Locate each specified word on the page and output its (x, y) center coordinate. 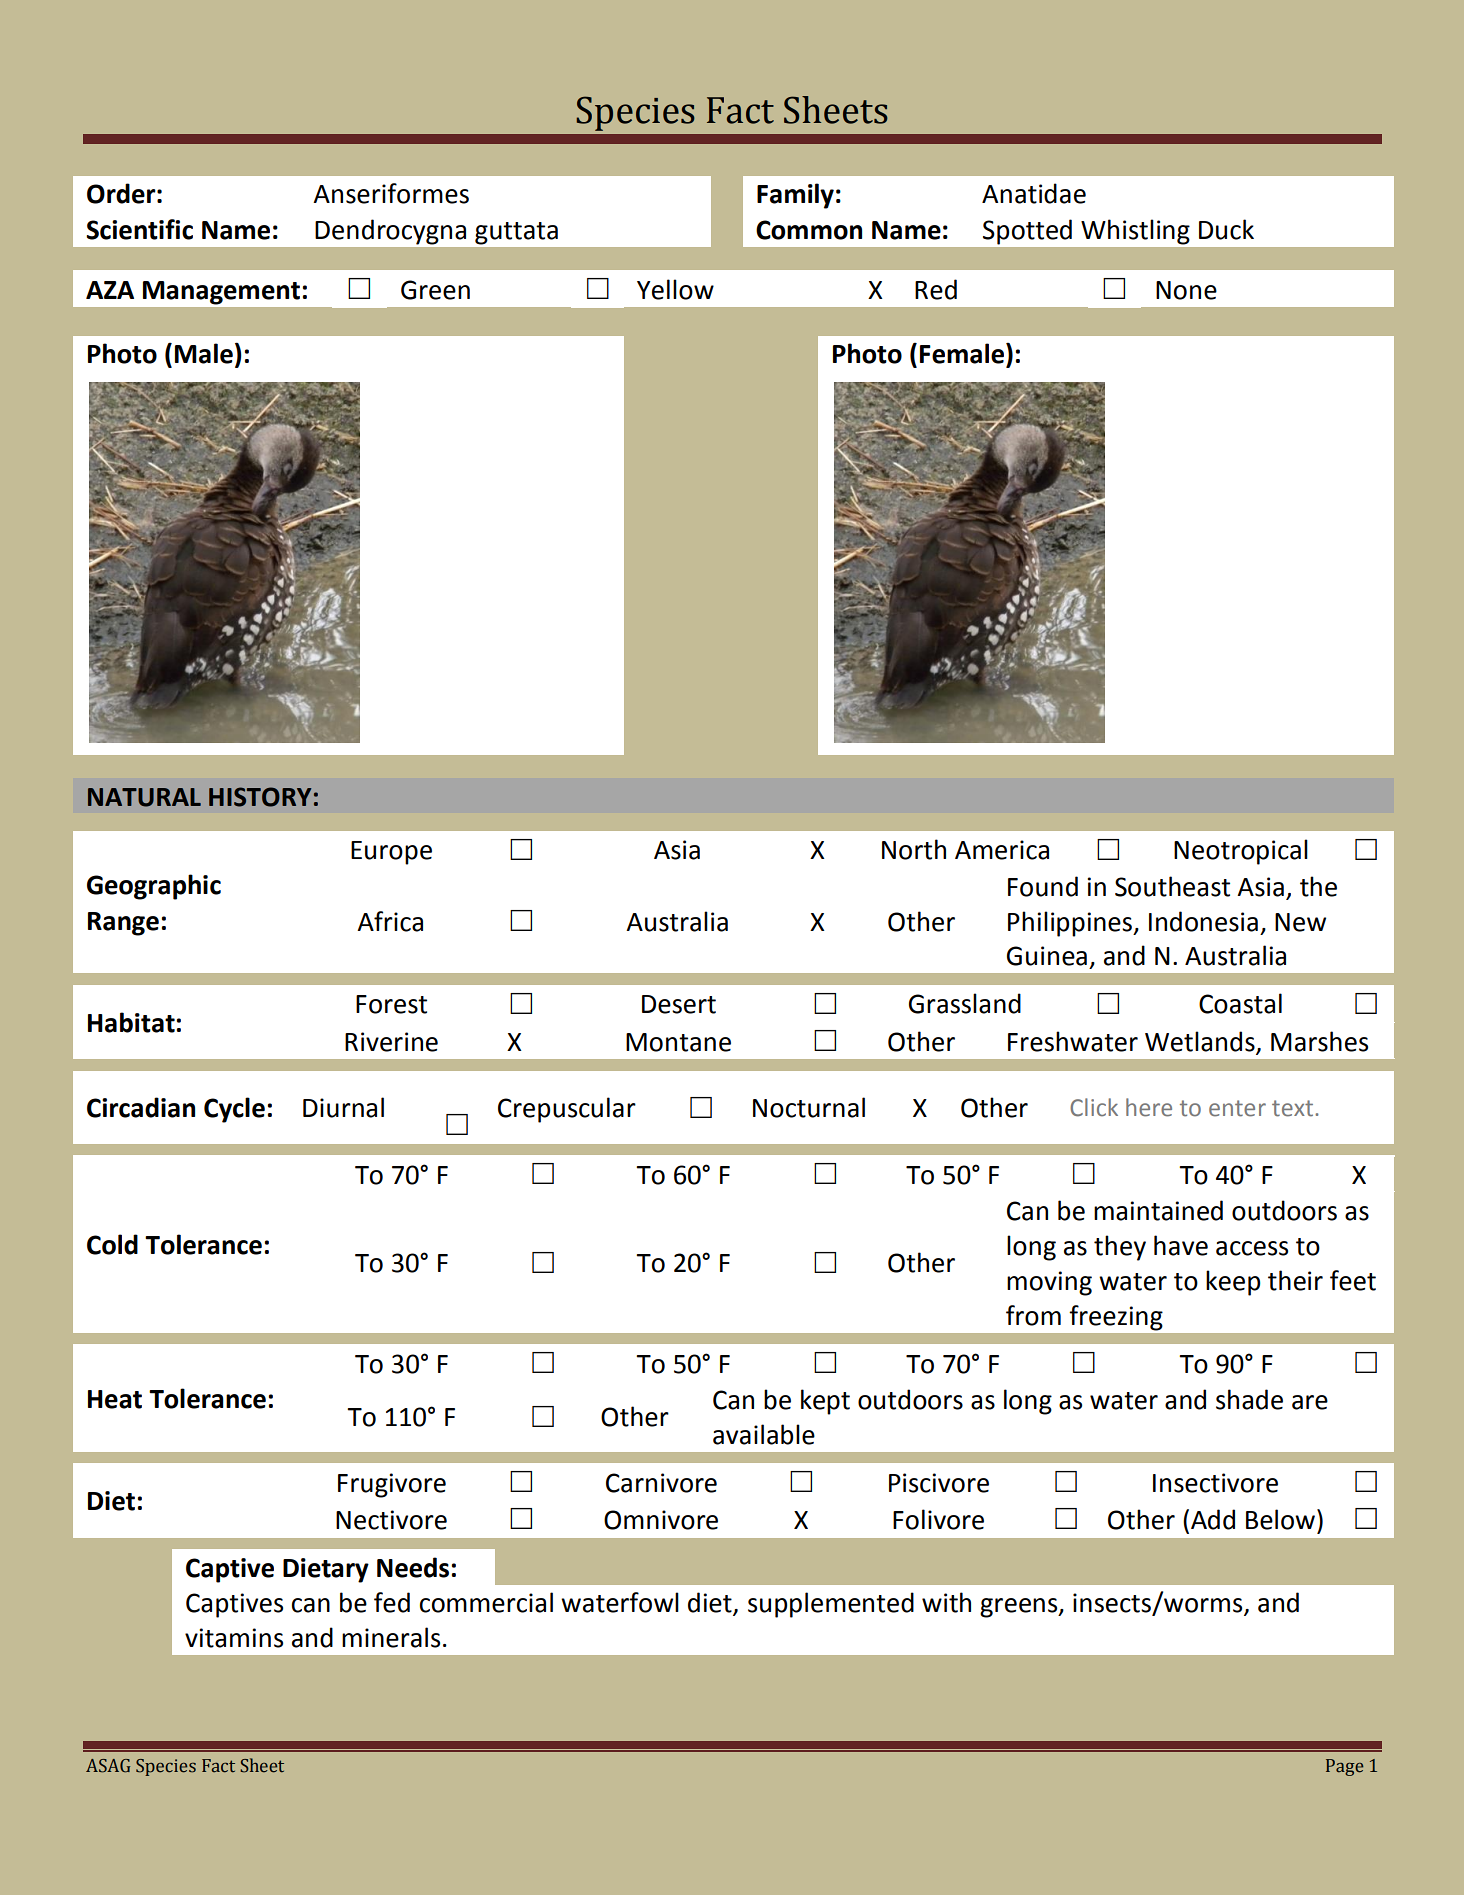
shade (1249, 1399)
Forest (391, 1004)
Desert (679, 1004)
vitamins (234, 1638)
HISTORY (260, 797)
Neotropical (1241, 852)
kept (825, 1402)
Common (809, 230)
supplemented (831, 1605)
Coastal (1240, 1003)
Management (221, 293)
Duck (1226, 229)
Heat (115, 1399)
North (914, 849)
